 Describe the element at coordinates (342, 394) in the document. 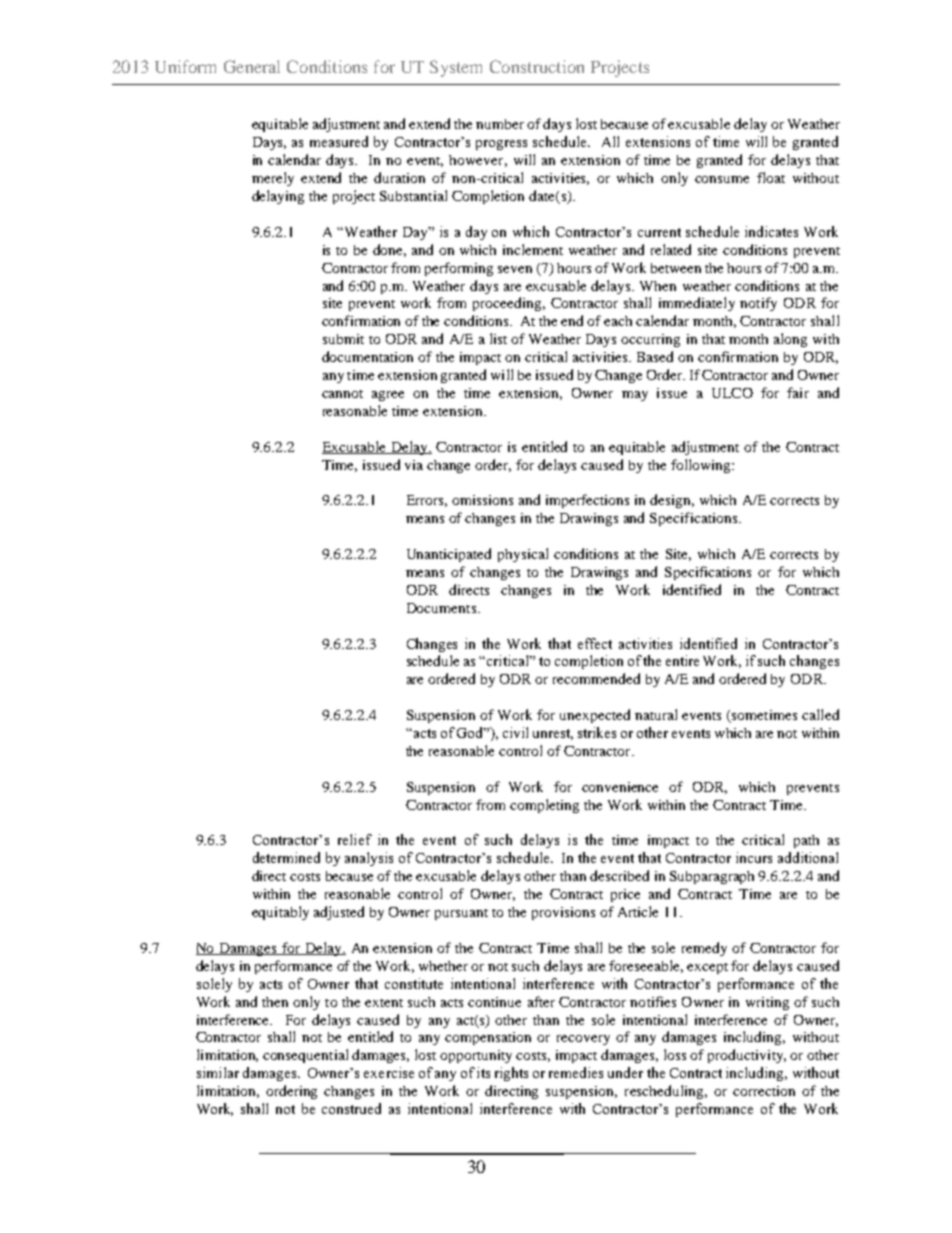

I see `cannot` at that location.
